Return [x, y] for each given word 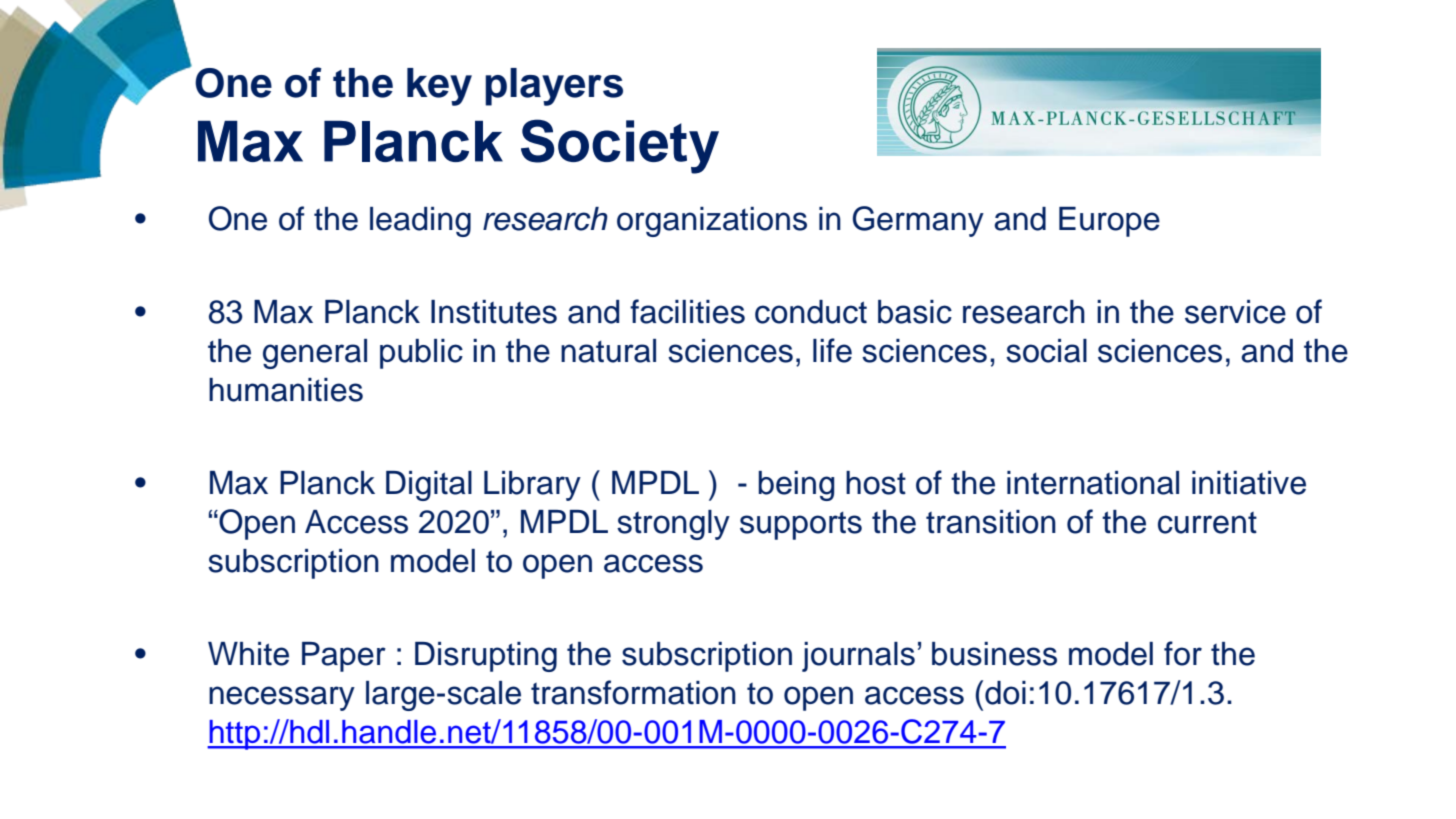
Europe [1109, 222]
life [832, 350]
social [1046, 351]
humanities [286, 390]
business [994, 654]
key [439, 87]
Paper [344, 657]
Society [620, 146]
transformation [633, 692]
